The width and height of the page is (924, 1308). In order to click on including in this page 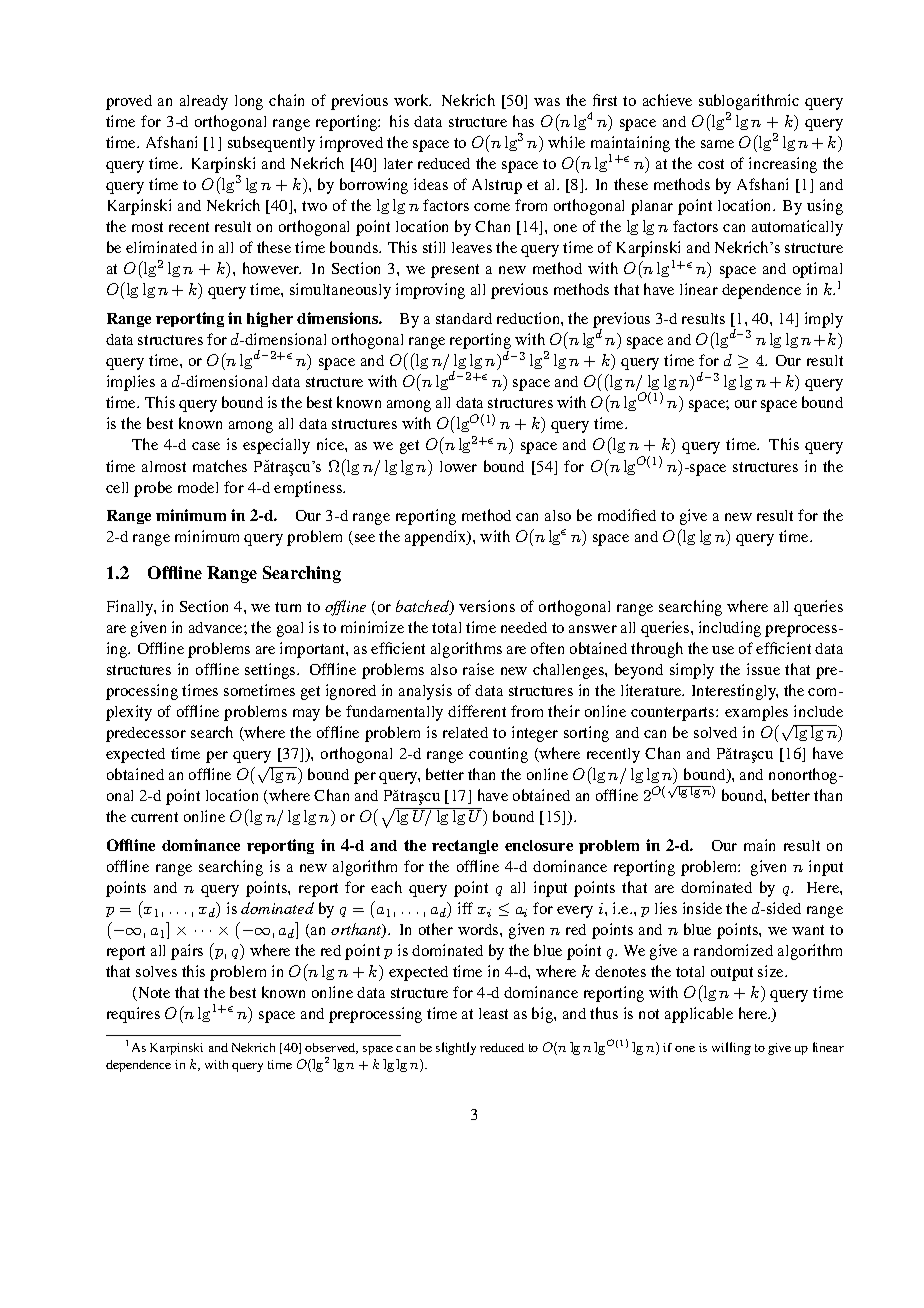, I will do `click(730, 629)`.
